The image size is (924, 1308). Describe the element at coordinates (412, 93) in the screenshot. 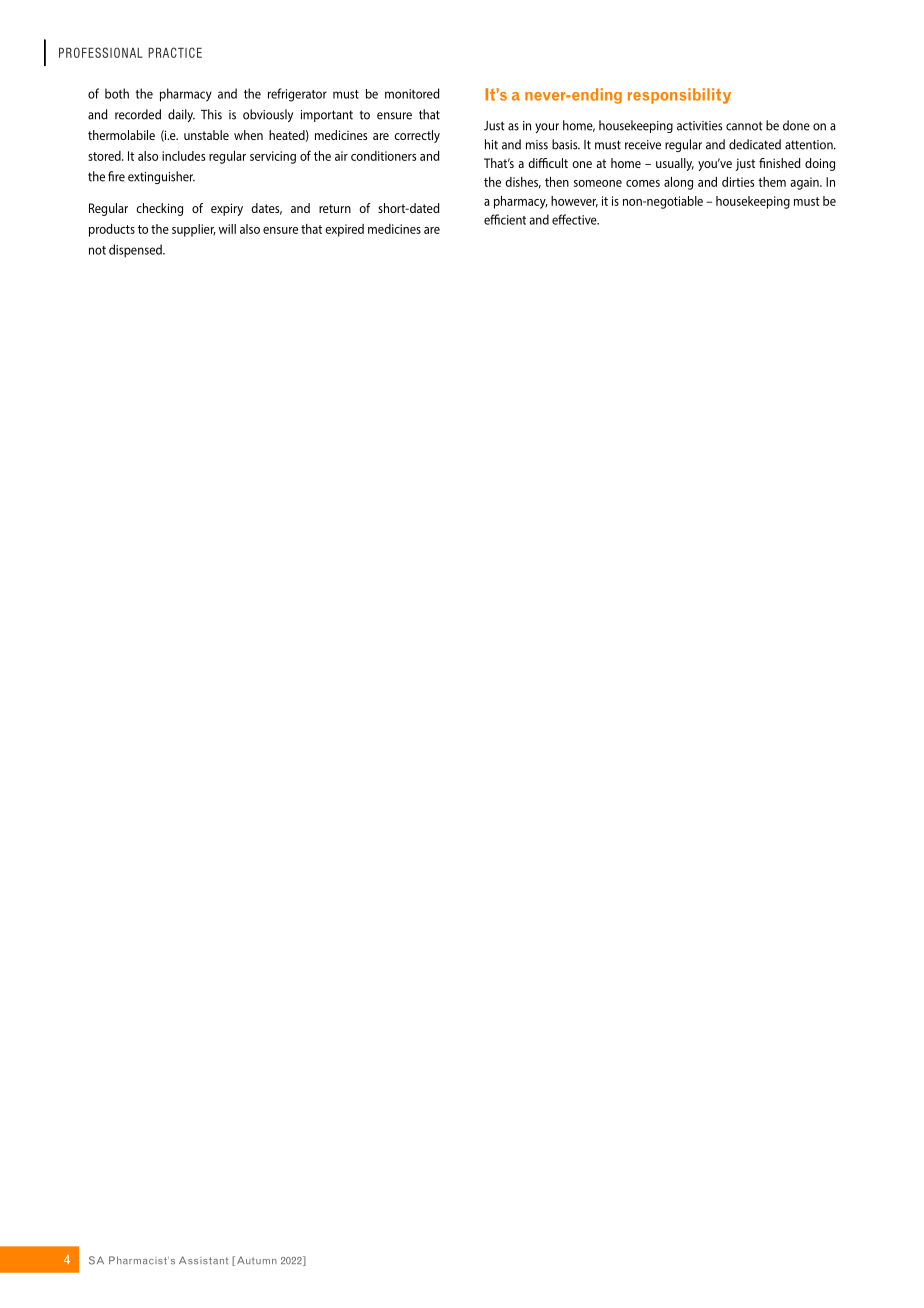

I see `monitored` at that location.
